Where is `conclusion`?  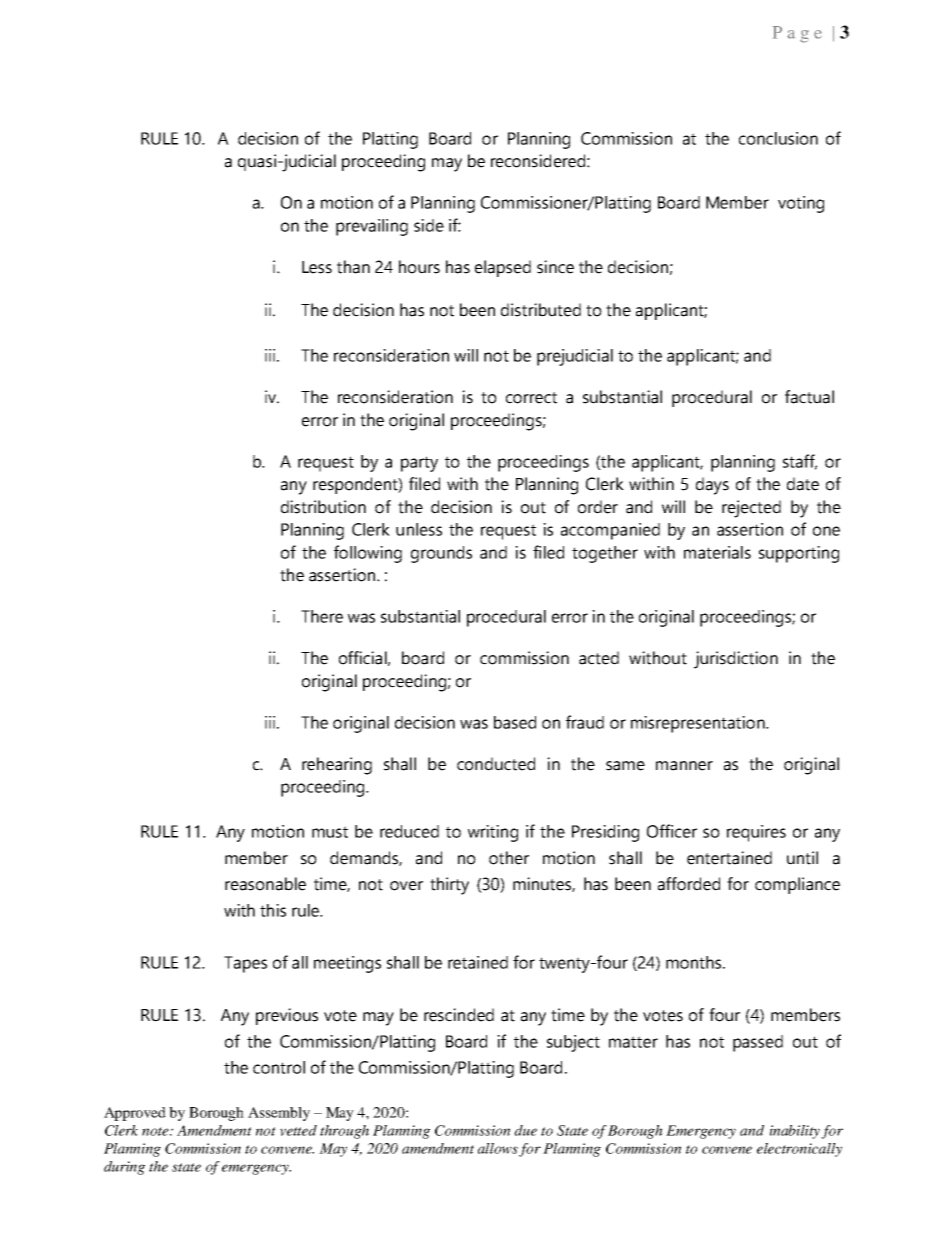
conclusion is located at coordinates (778, 138).
